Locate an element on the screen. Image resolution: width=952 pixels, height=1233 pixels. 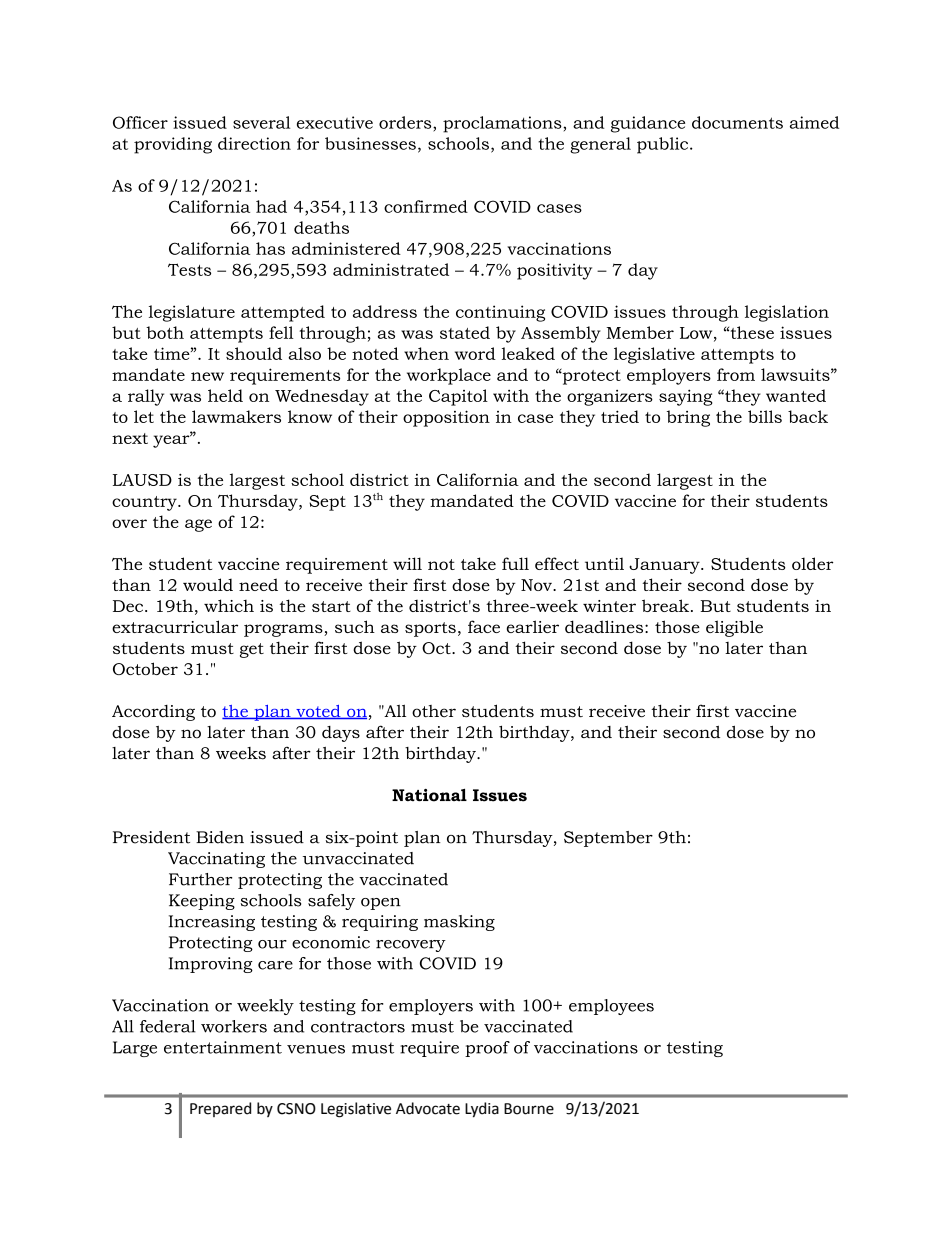
documents is located at coordinates (737, 122).
